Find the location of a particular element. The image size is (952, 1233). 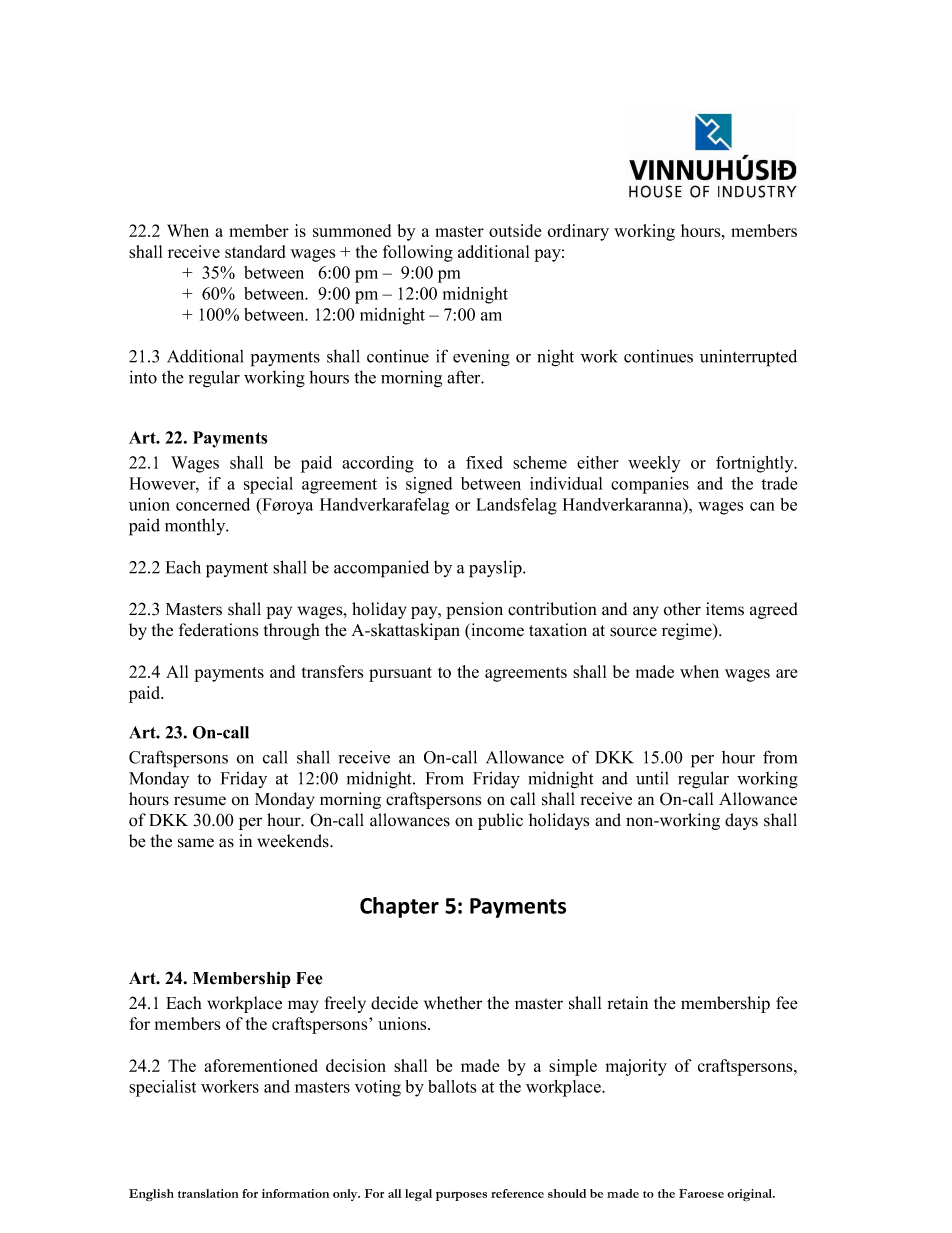

companies is located at coordinates (650, 485).
